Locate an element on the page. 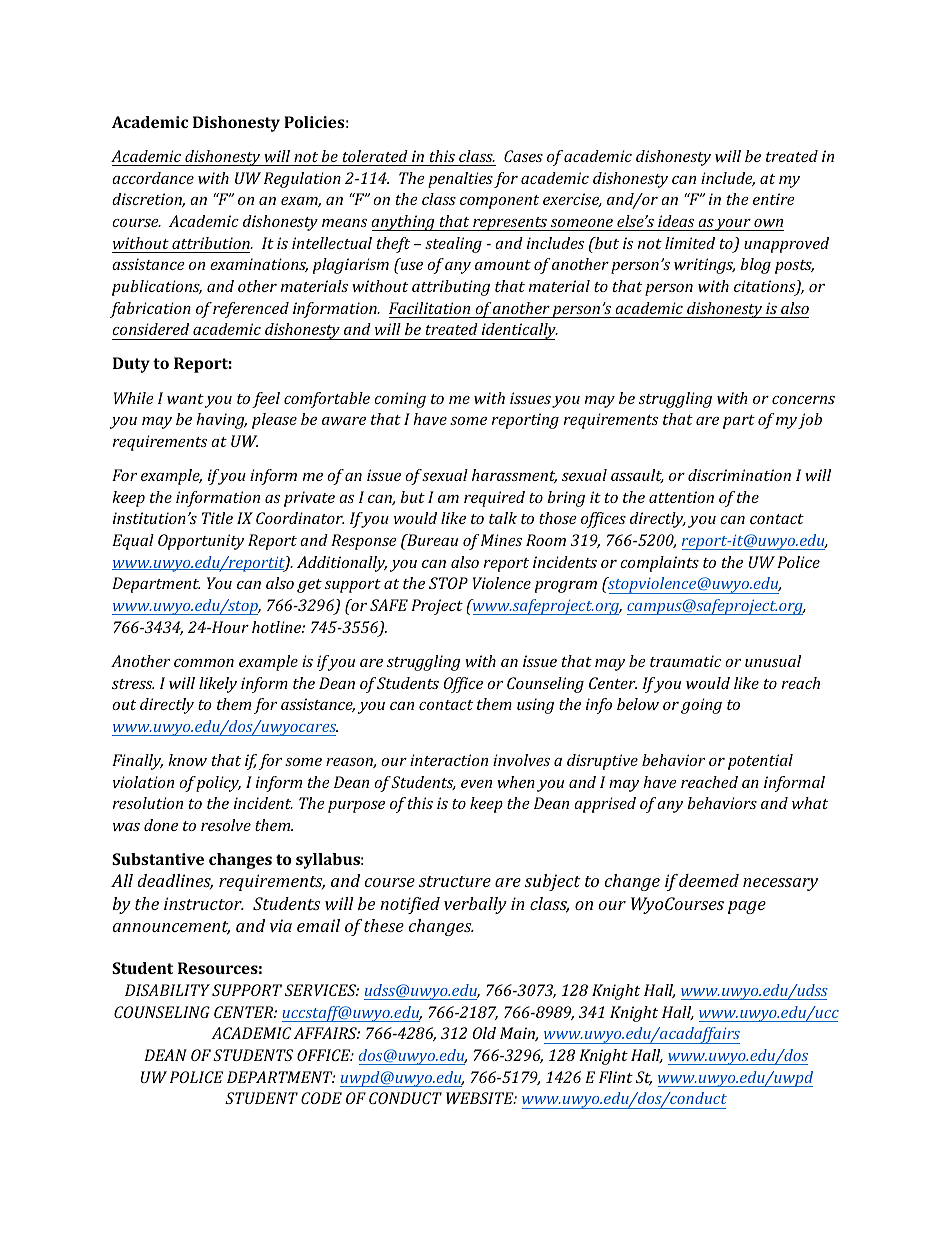 This page has height=1233, width=952. interaction is located at coordinates (449, 760).
